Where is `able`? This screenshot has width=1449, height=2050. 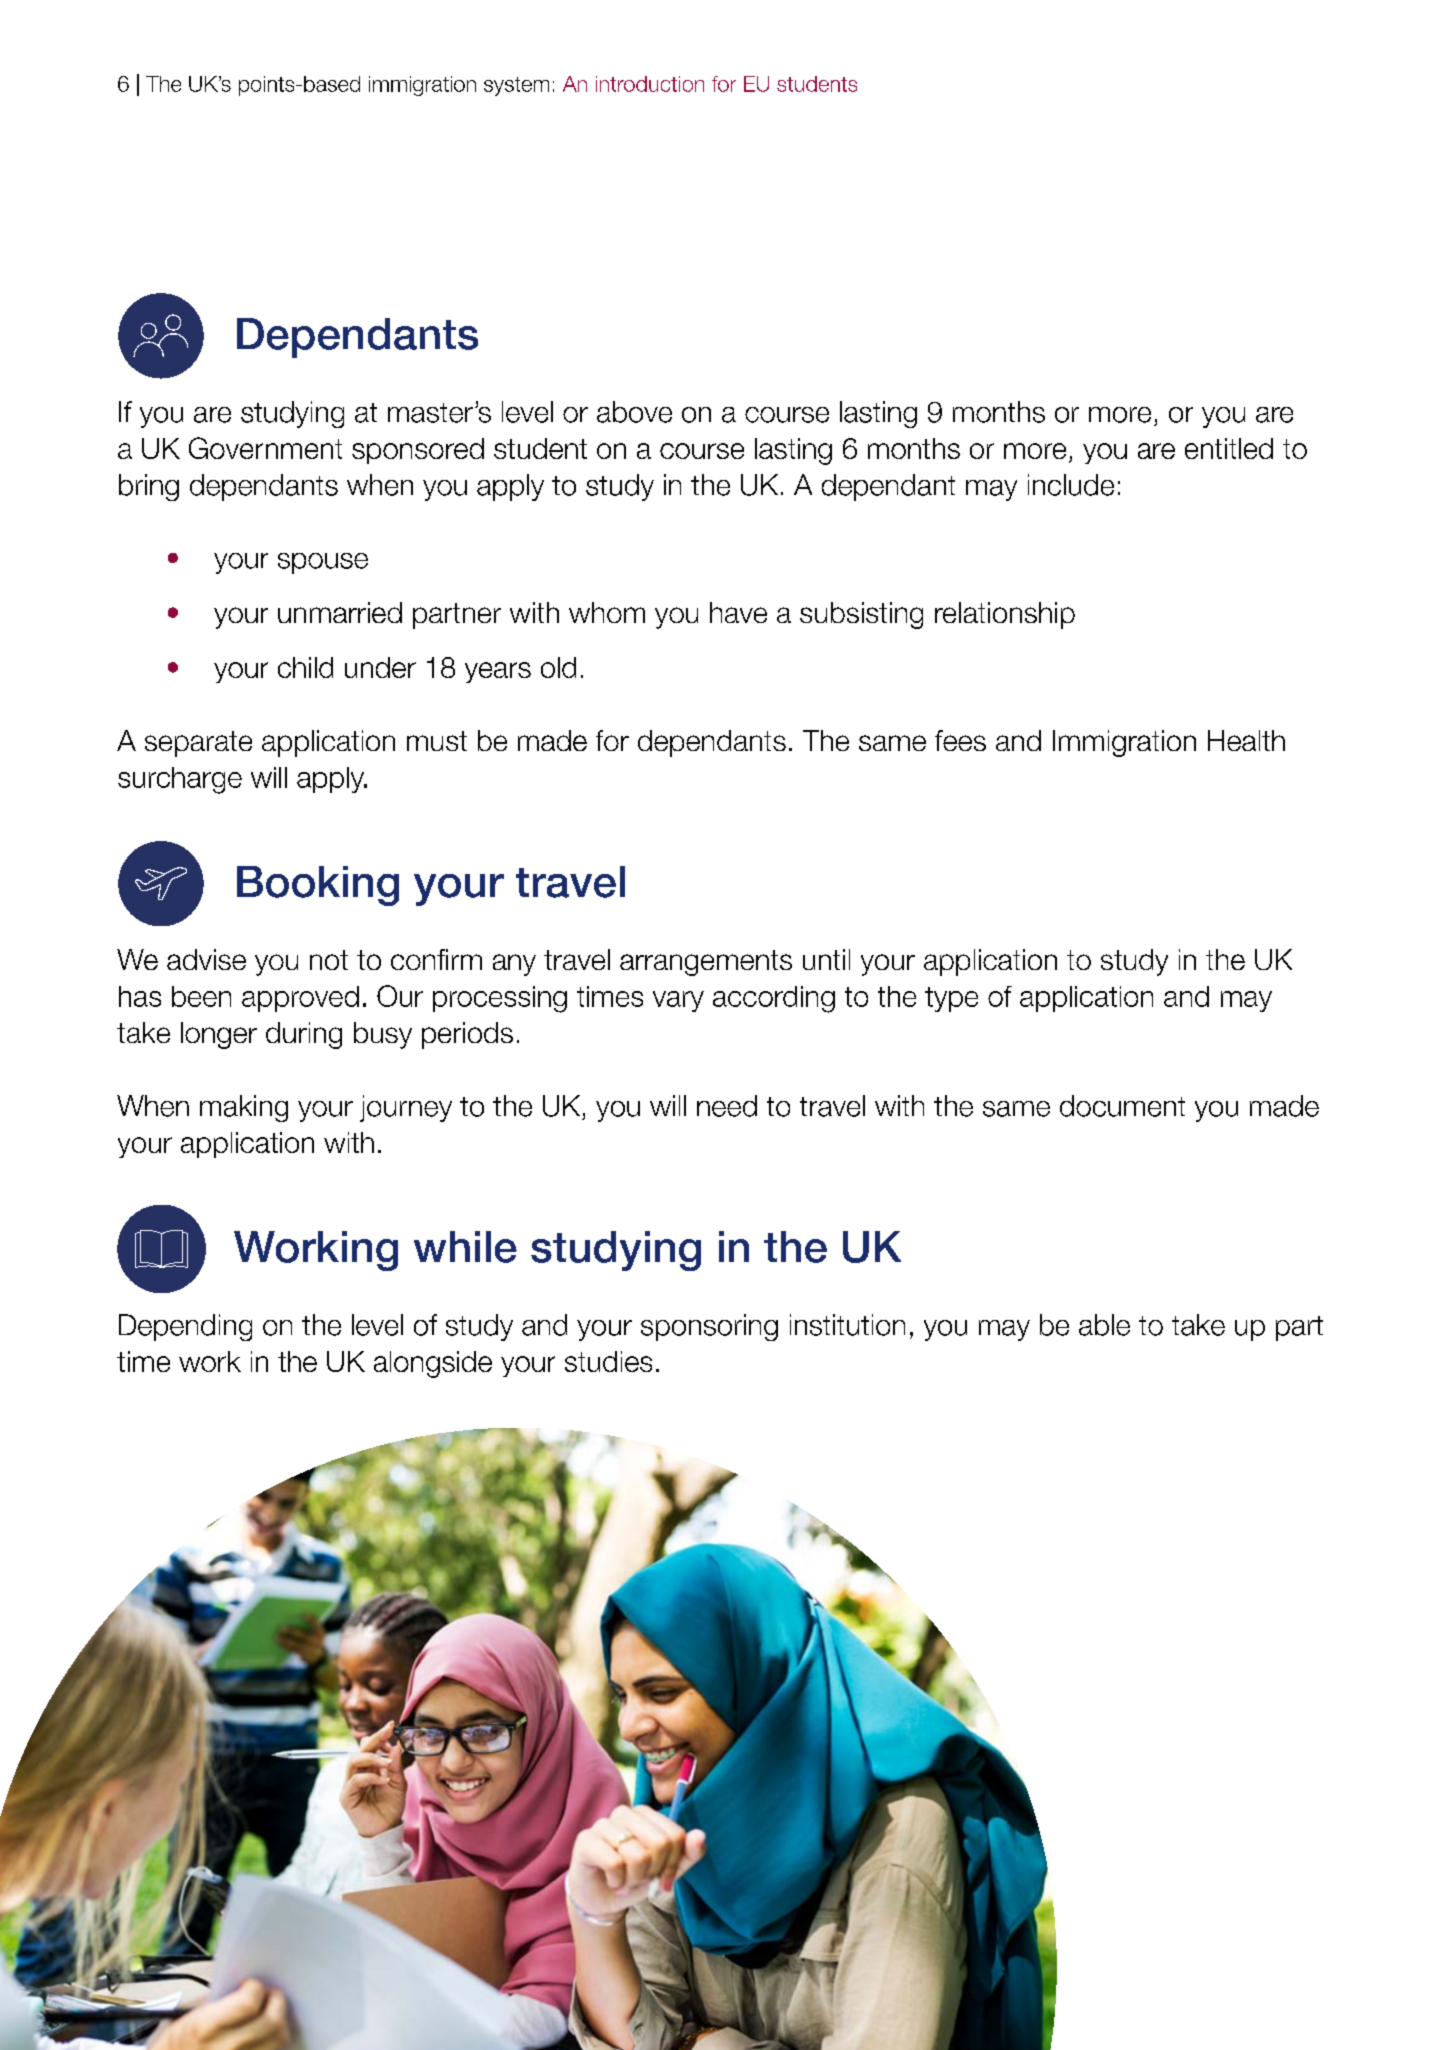
able is located at coordinates (1104, 1325).
